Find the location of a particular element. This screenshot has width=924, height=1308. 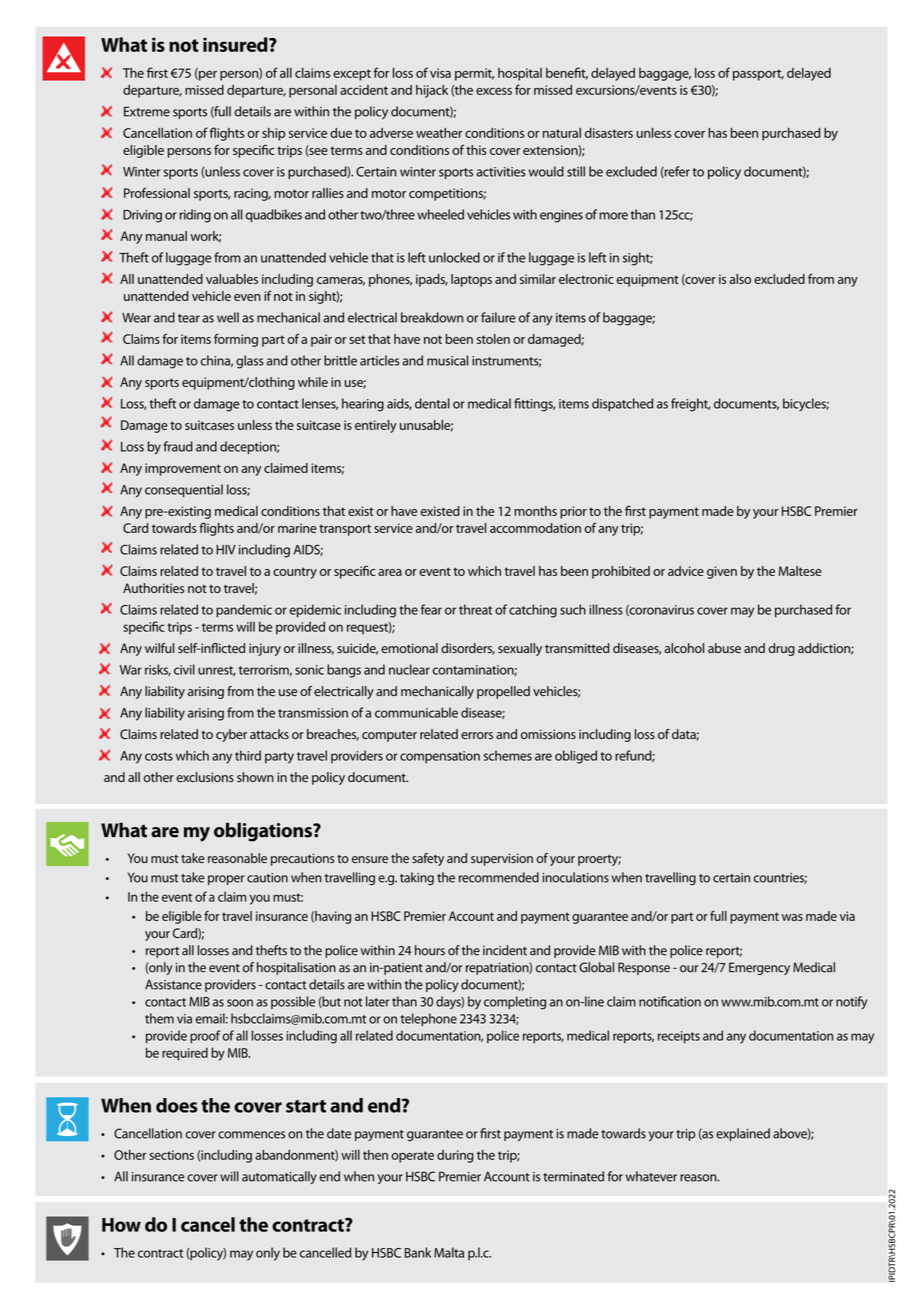

Emergency is located at coordinates (759, 968).
